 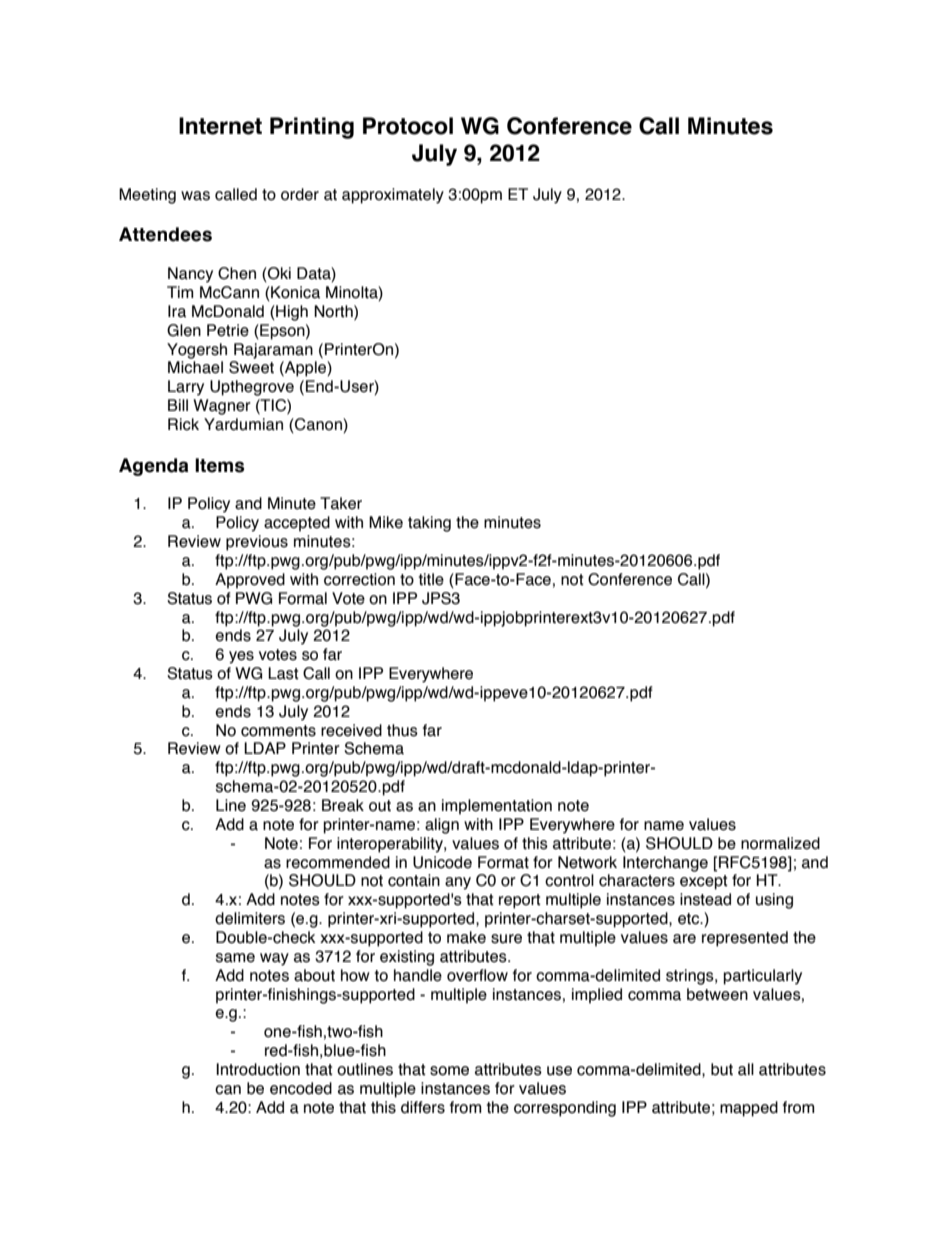 I want to click on Protocol, so click(x=408, y=126).
